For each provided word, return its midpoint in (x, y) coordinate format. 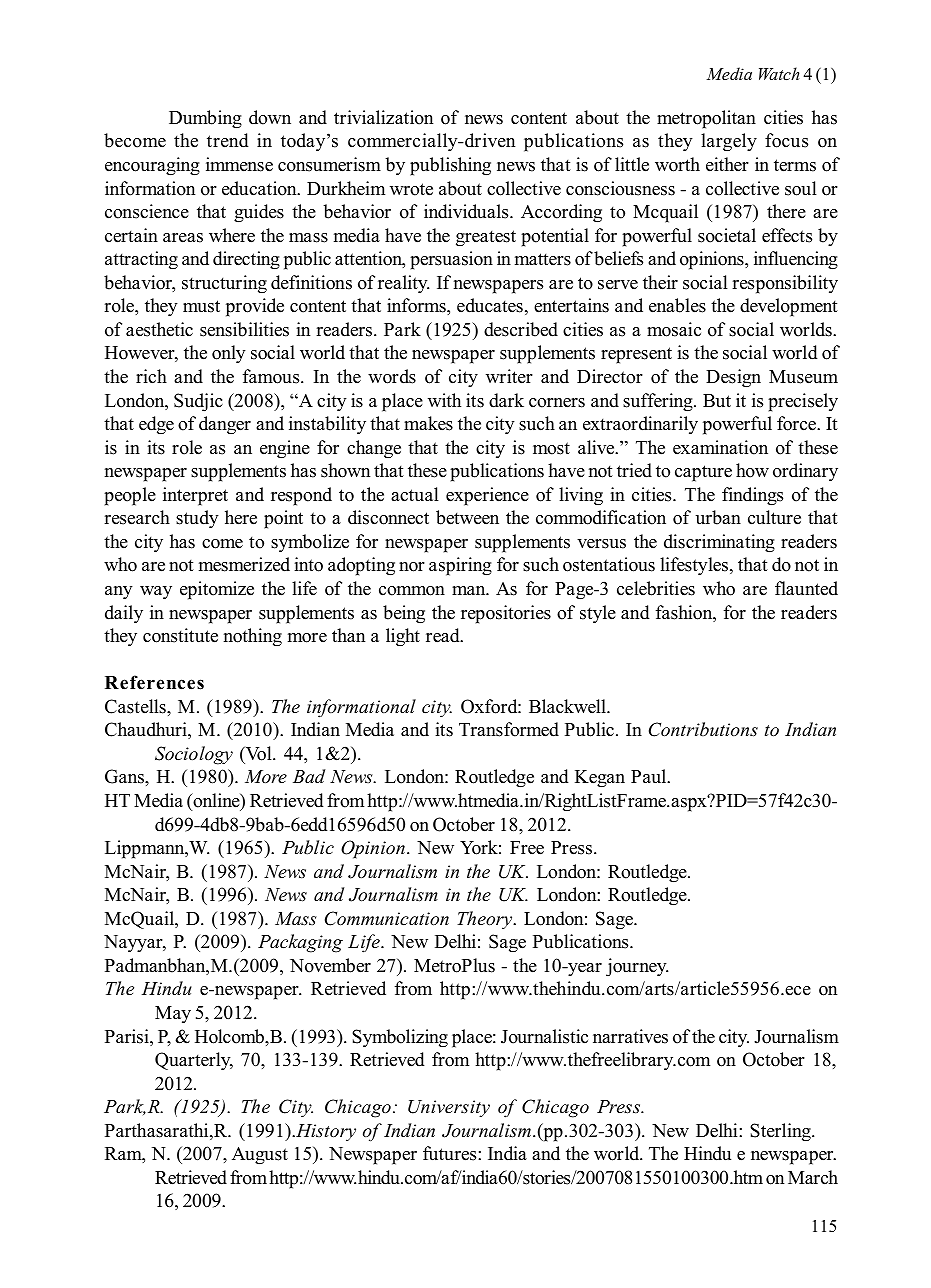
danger (225, 425)
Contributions (703, 729)
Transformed (509, 729)
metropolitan (706, 119)
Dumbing (205, 119)
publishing (450, 166)
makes (428, 423)
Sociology (194, 755)
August (260, 1156)
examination (720, 447)
